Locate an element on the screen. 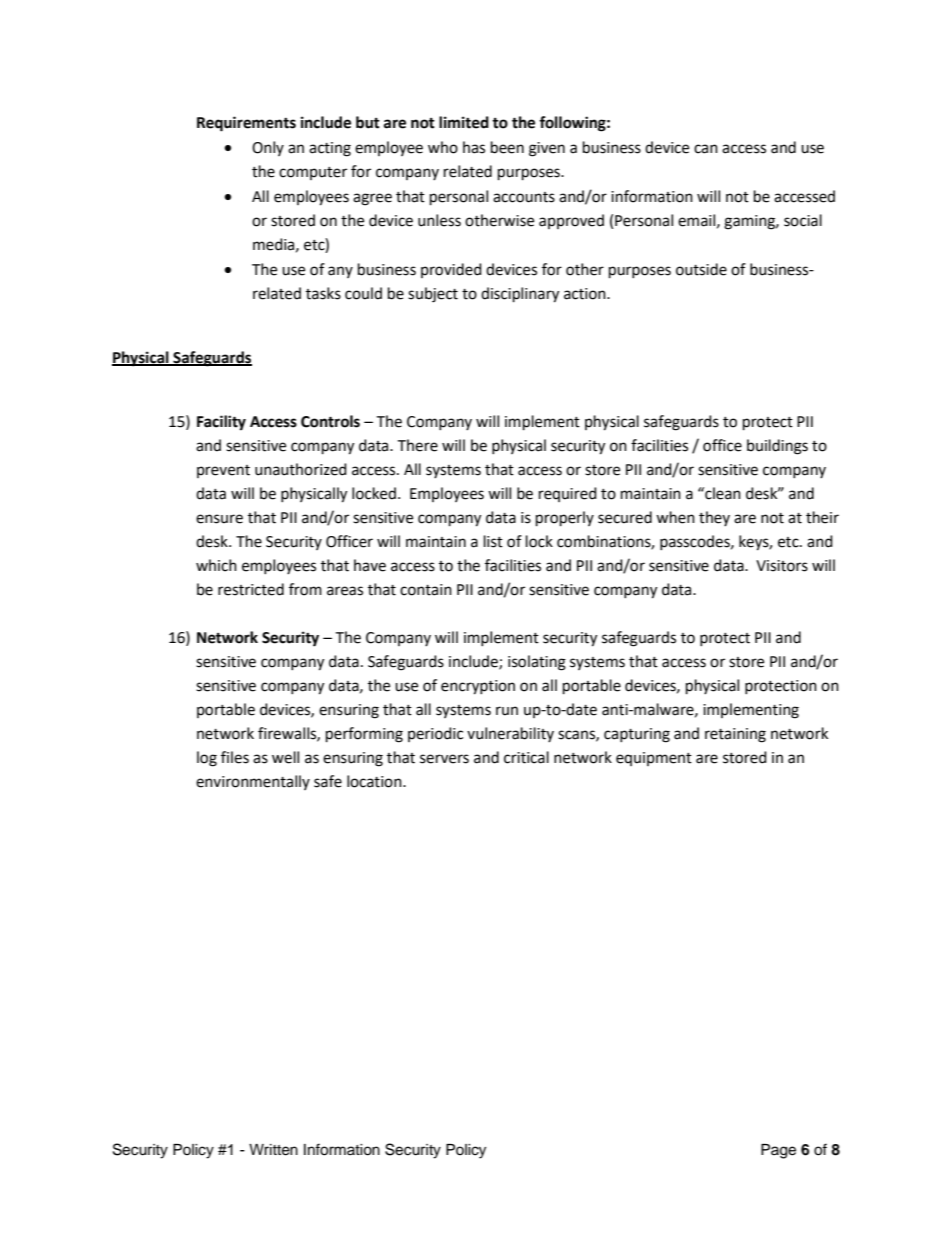 The width and height of the screenshot is (952, 1233). Written is located at coordinates (273, 1150).
